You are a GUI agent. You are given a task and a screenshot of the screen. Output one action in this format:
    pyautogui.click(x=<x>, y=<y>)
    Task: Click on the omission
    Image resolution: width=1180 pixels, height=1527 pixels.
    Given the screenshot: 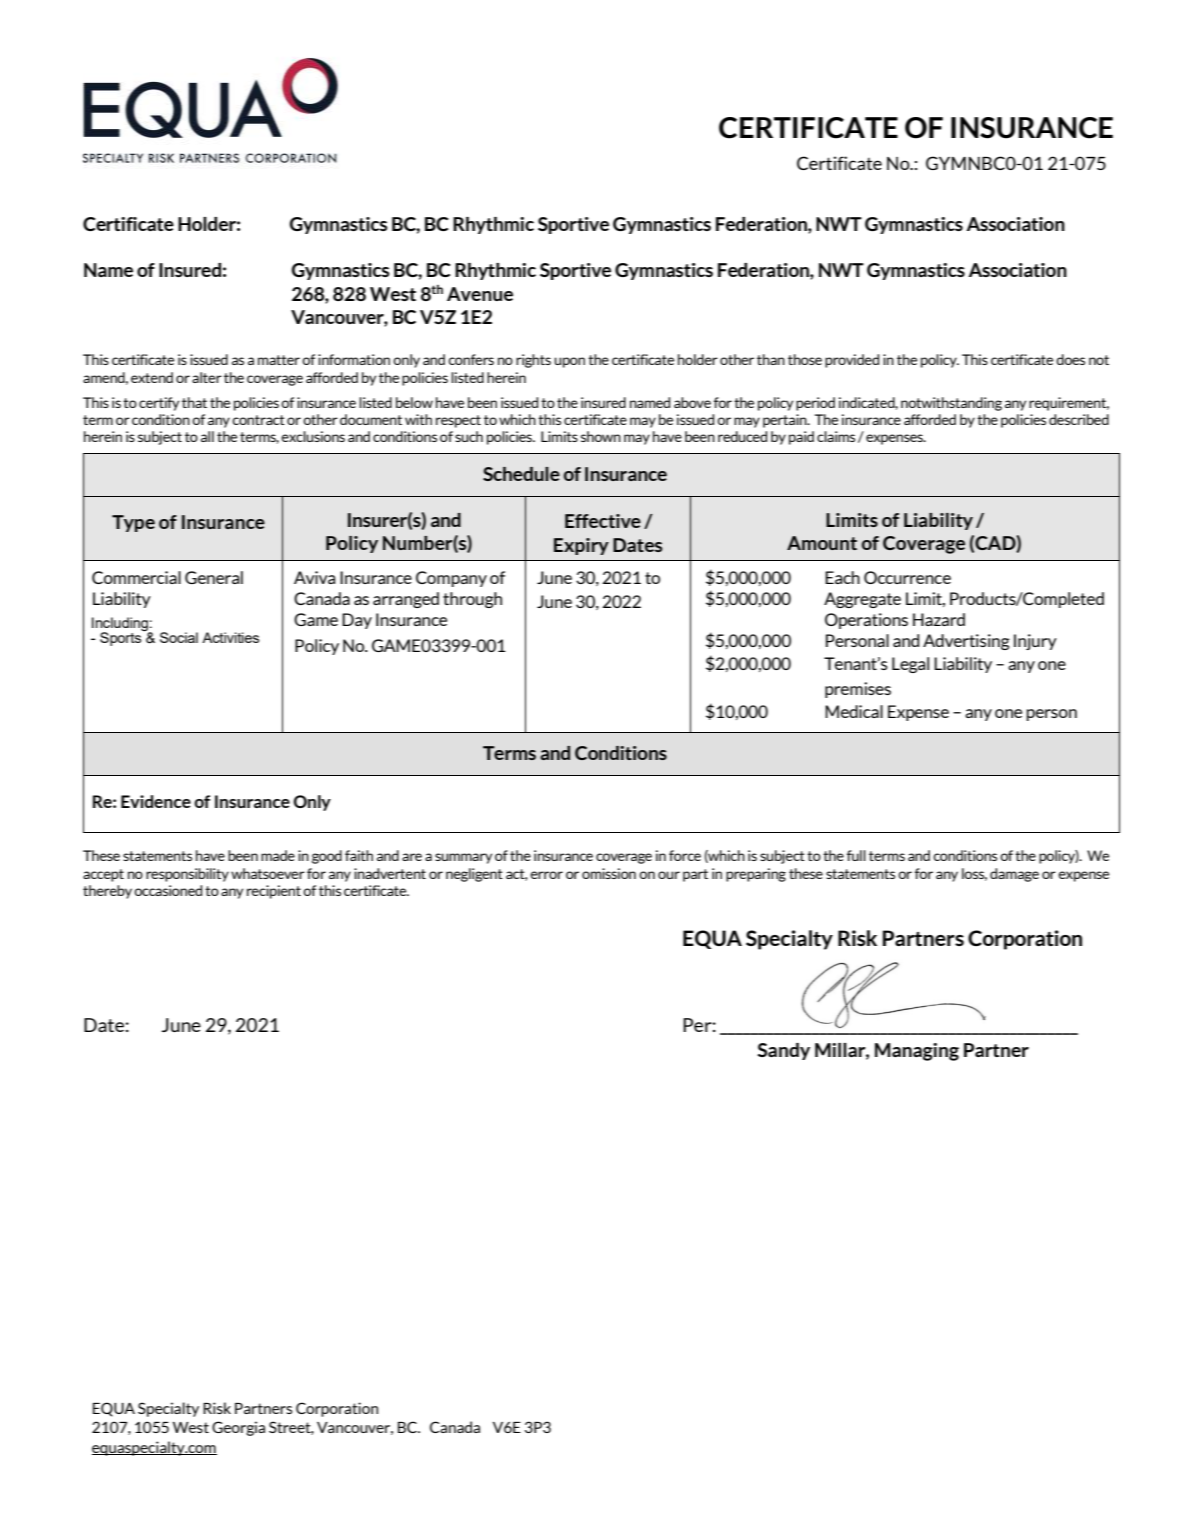 What is the action you would take?
    pyautogui.click(x=609, y=873)
